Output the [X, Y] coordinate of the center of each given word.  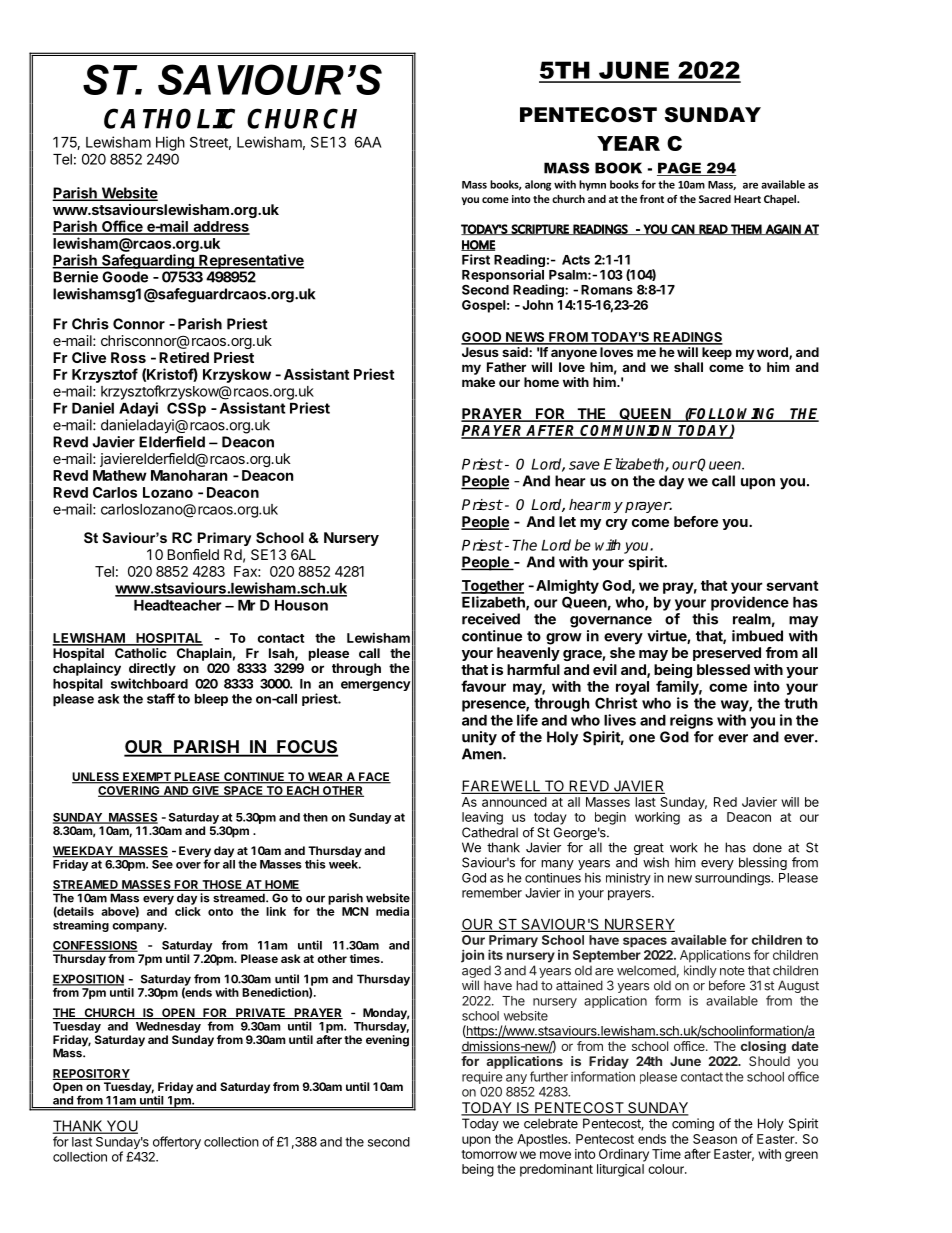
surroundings [734, 879]
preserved [727, 654]
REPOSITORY [91, 1074]
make [478, 382]
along [538, 185]
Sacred [715, 199]
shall [688, 367]
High [170, 143]
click [188, 911]
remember [492, 893]
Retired [184, 357]
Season [715, 1139]
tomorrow [489, 1154]
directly [152, 669]
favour [483, 686]
